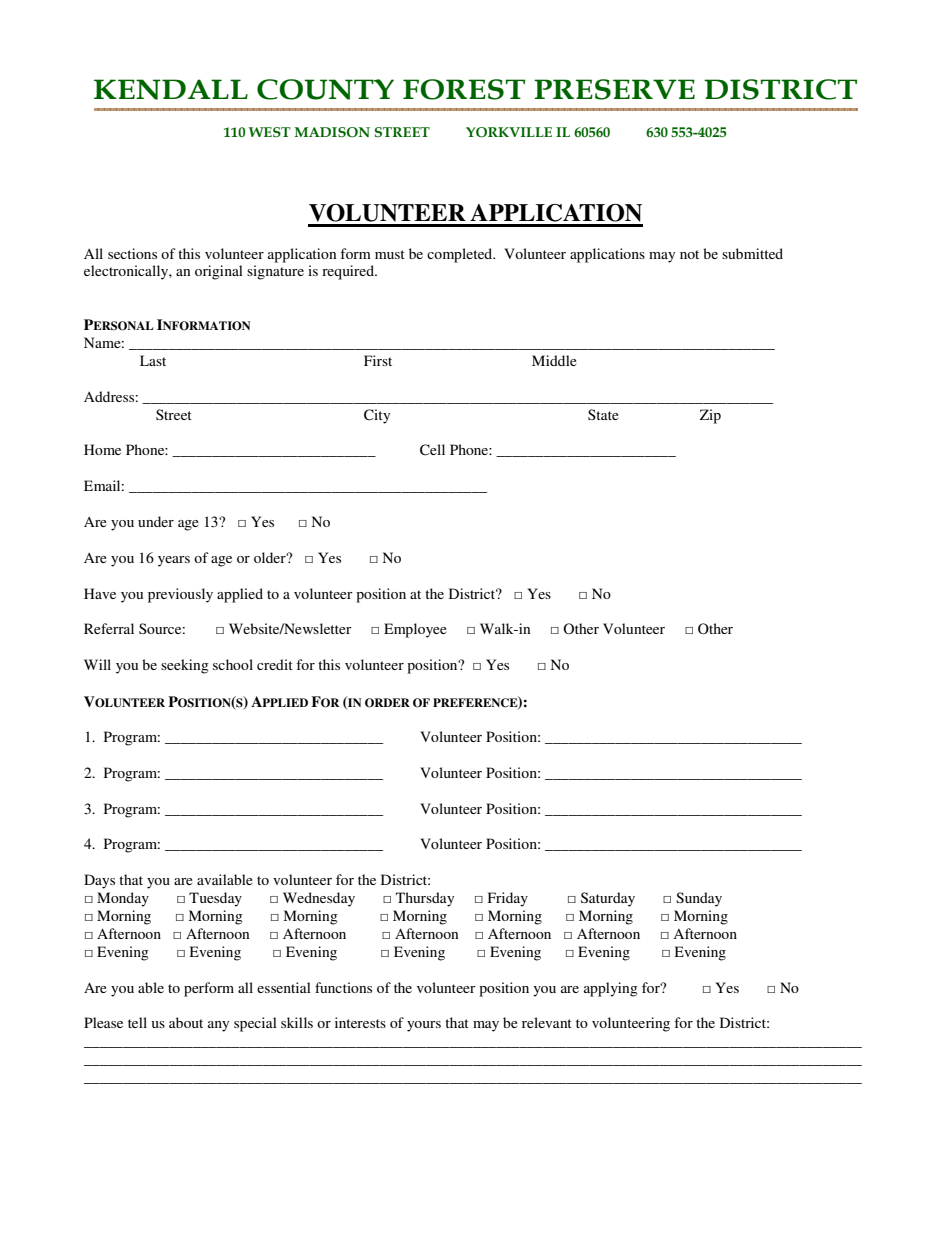  Describe the element at coordinates (689, 254) in the screenshot. I see `not` at that location.
